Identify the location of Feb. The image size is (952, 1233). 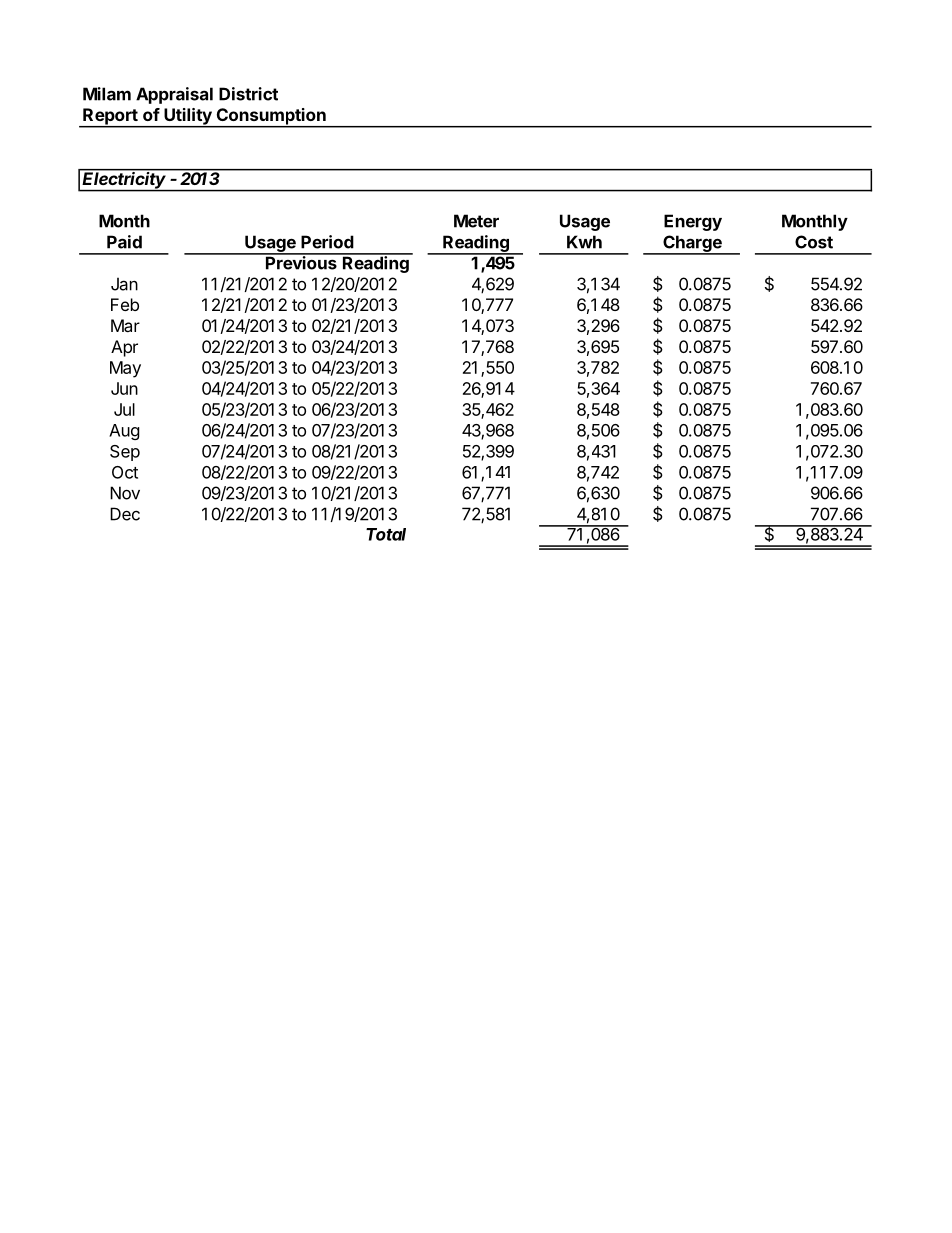
(125, 304).
